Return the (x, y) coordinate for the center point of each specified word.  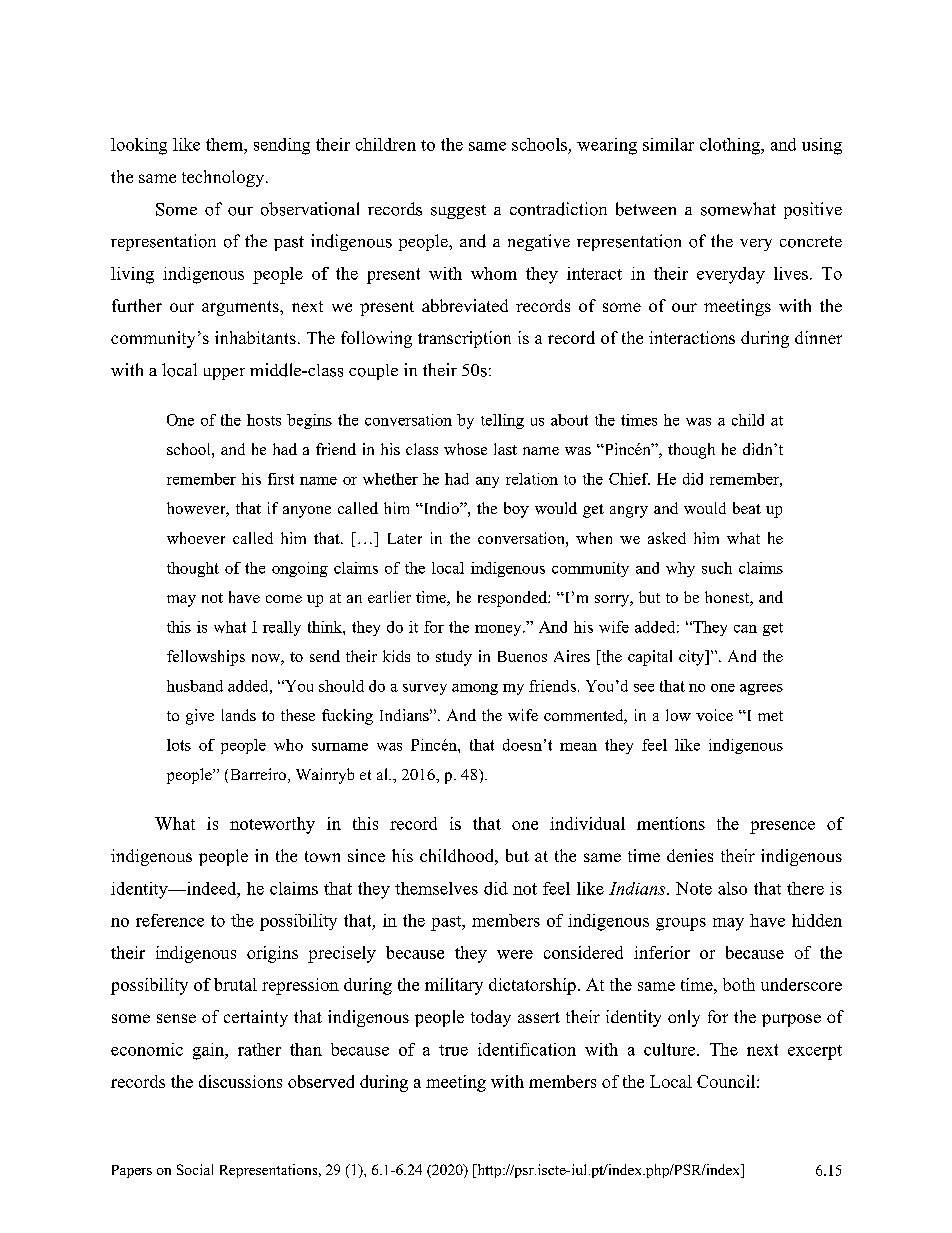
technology (224, 178)
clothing (731, 146)
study (454, 658)
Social (195, 1169)
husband (195, 686)
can (745, 629)
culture (671, 1049)
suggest (458, 212)
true (453, 1050)
